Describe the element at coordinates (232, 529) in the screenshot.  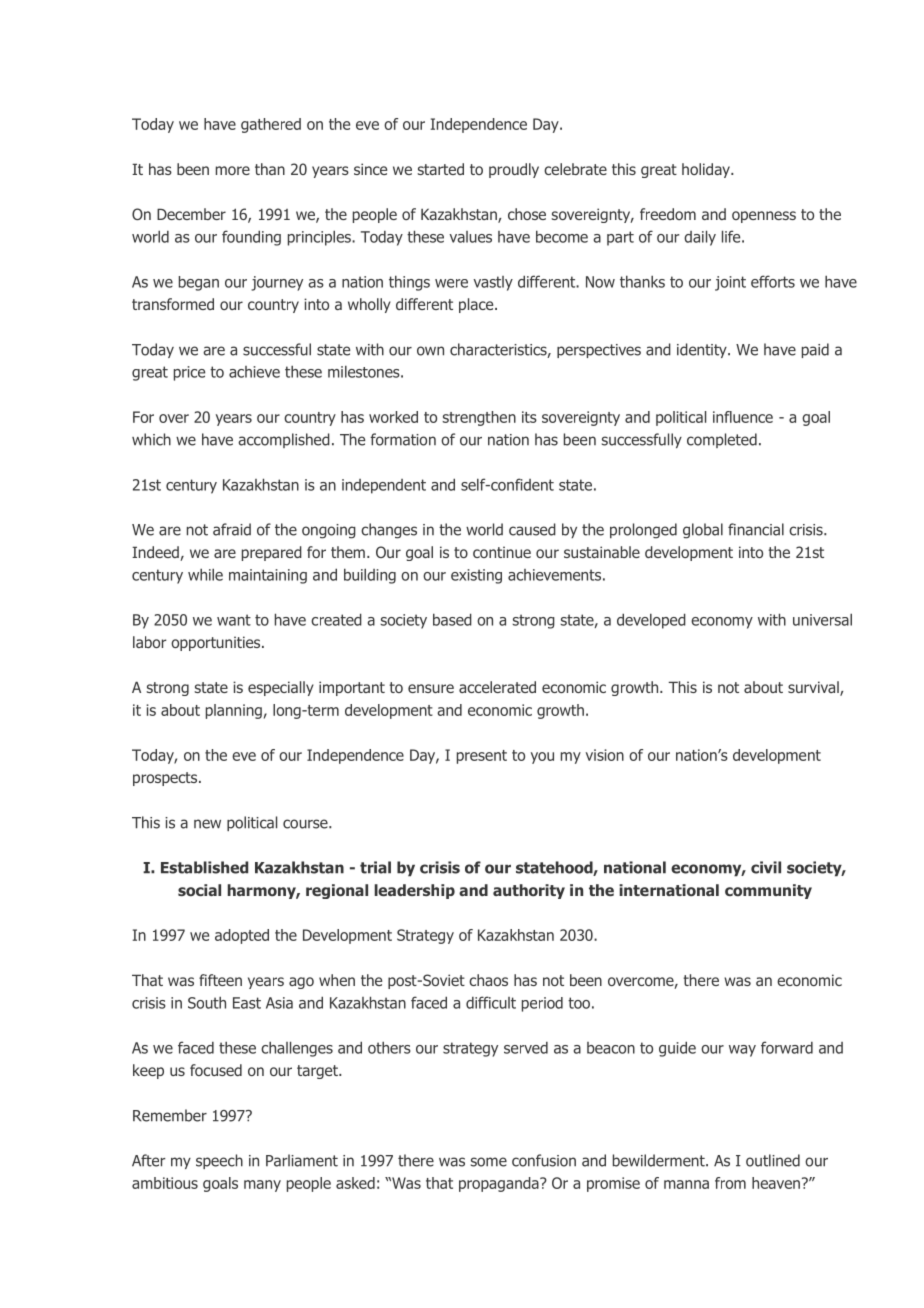
I see `afraid` at that location.
